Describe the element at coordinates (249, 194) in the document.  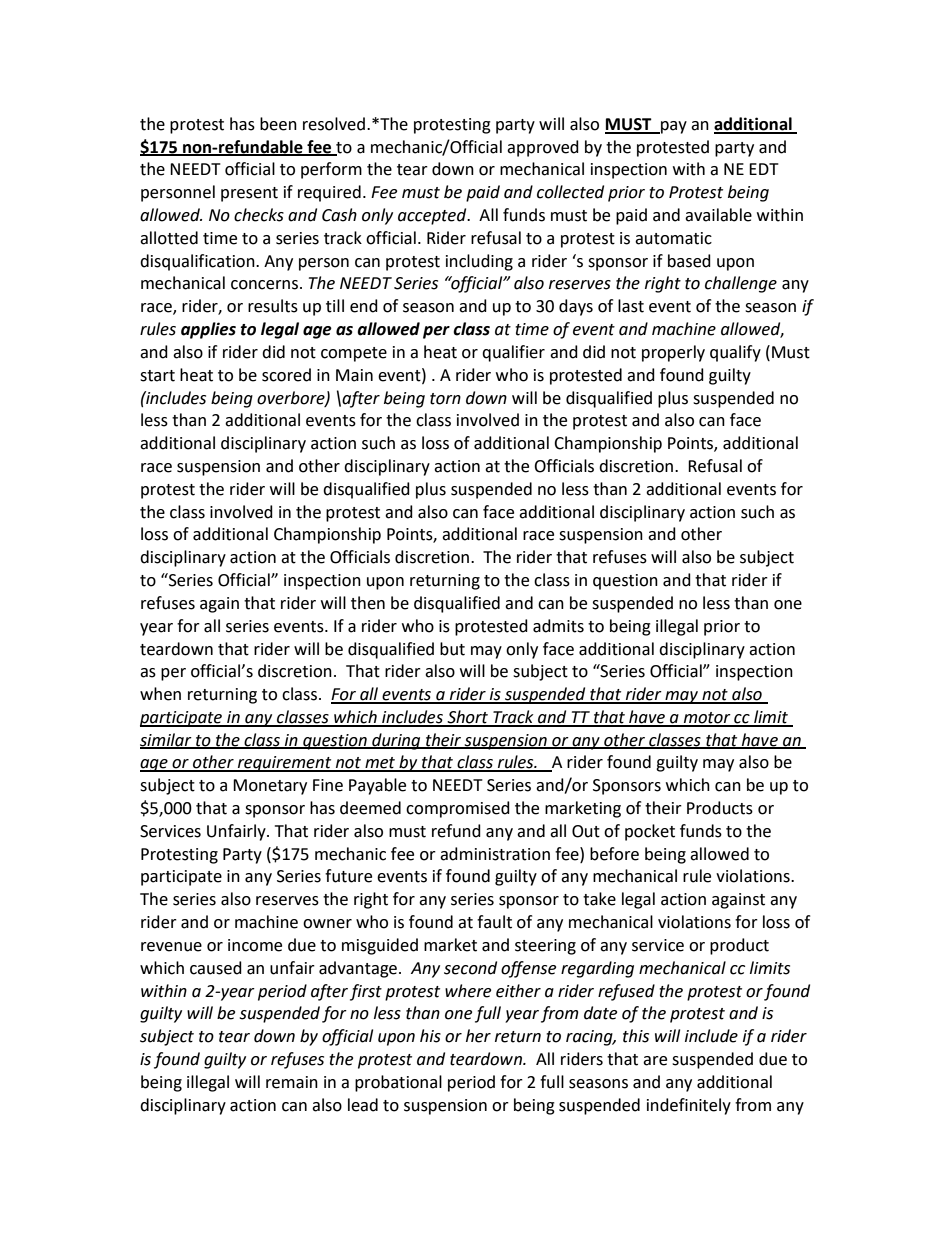
I see `present` at that location.
